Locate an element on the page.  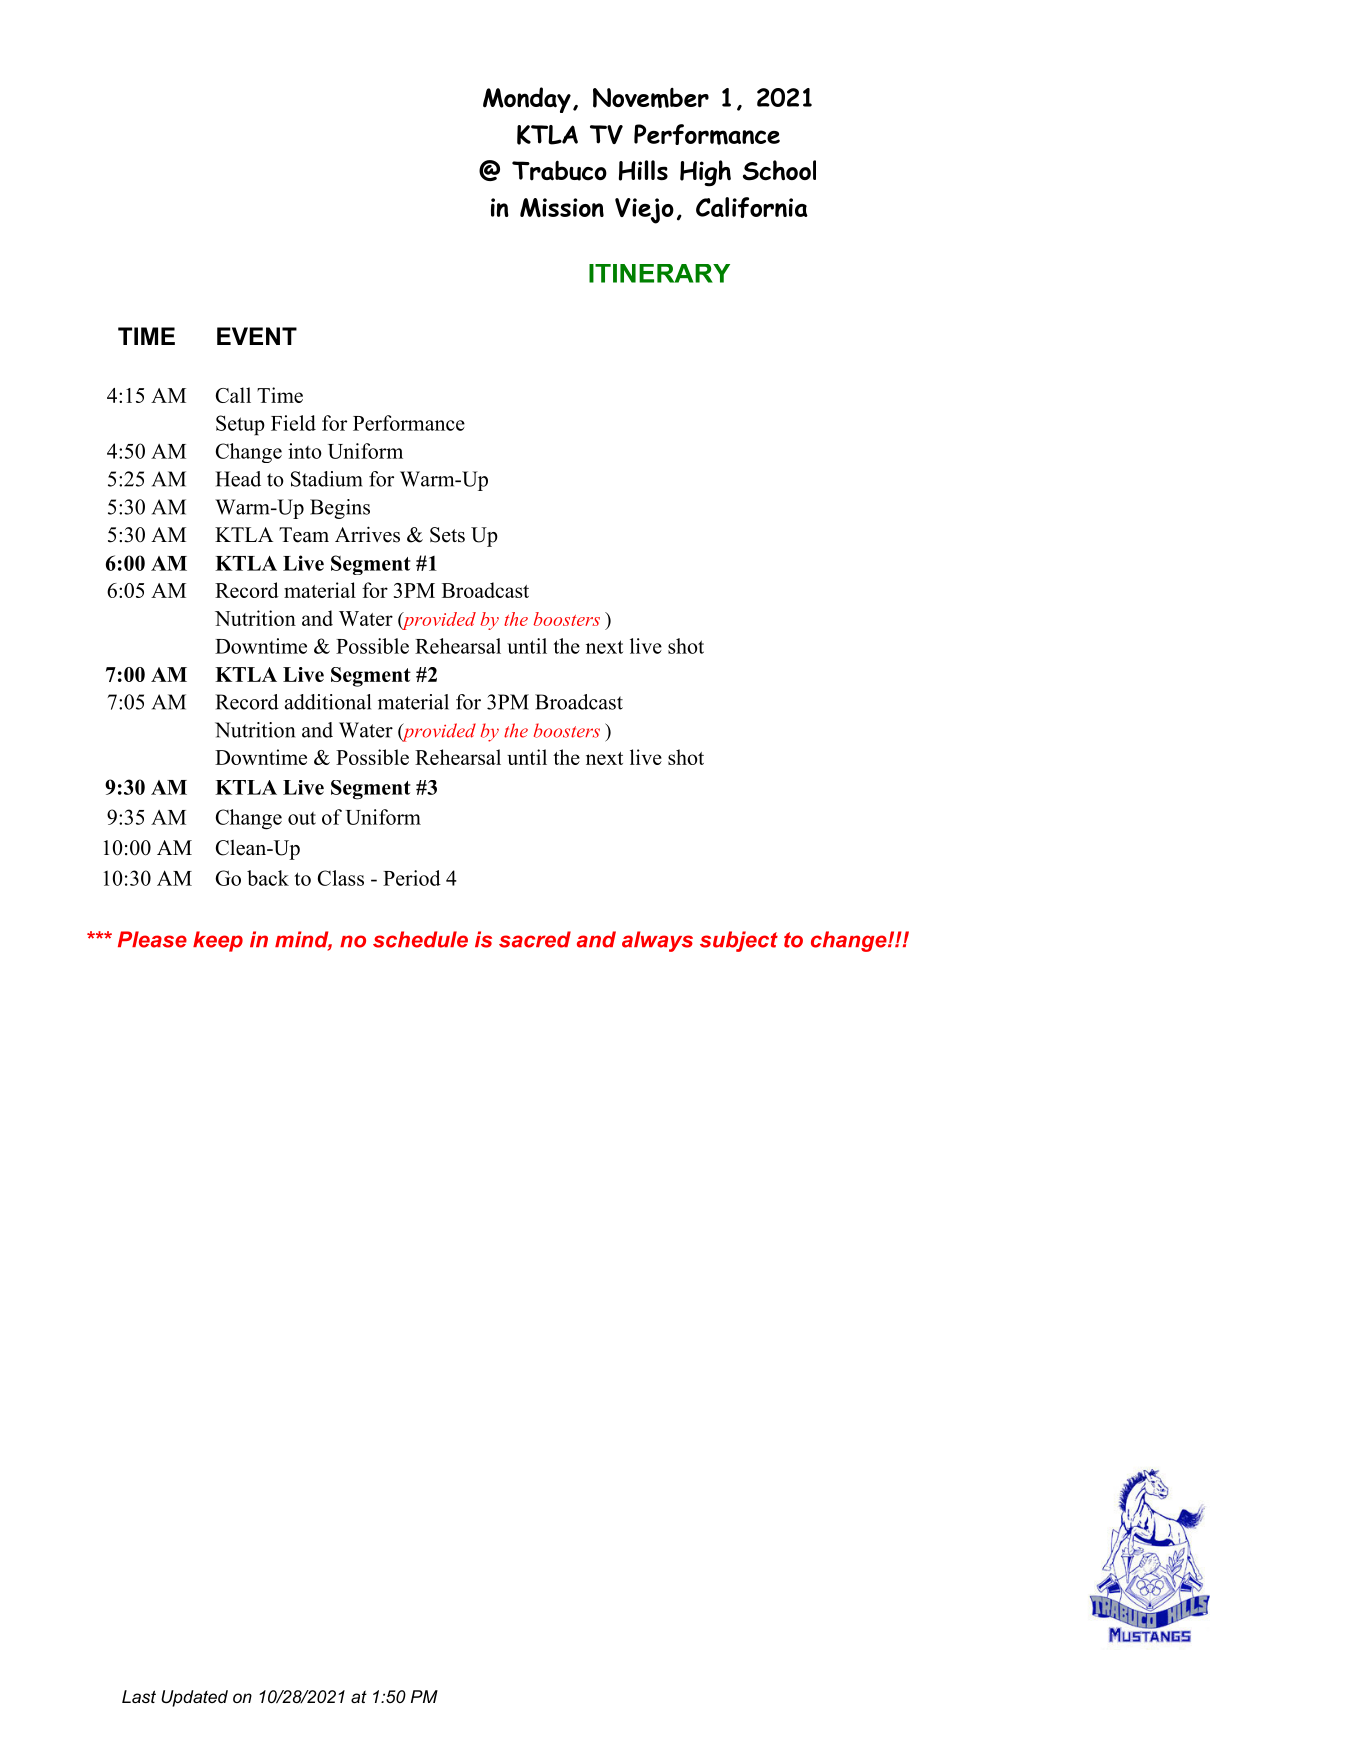
out is located at coordinates (302, 818).
